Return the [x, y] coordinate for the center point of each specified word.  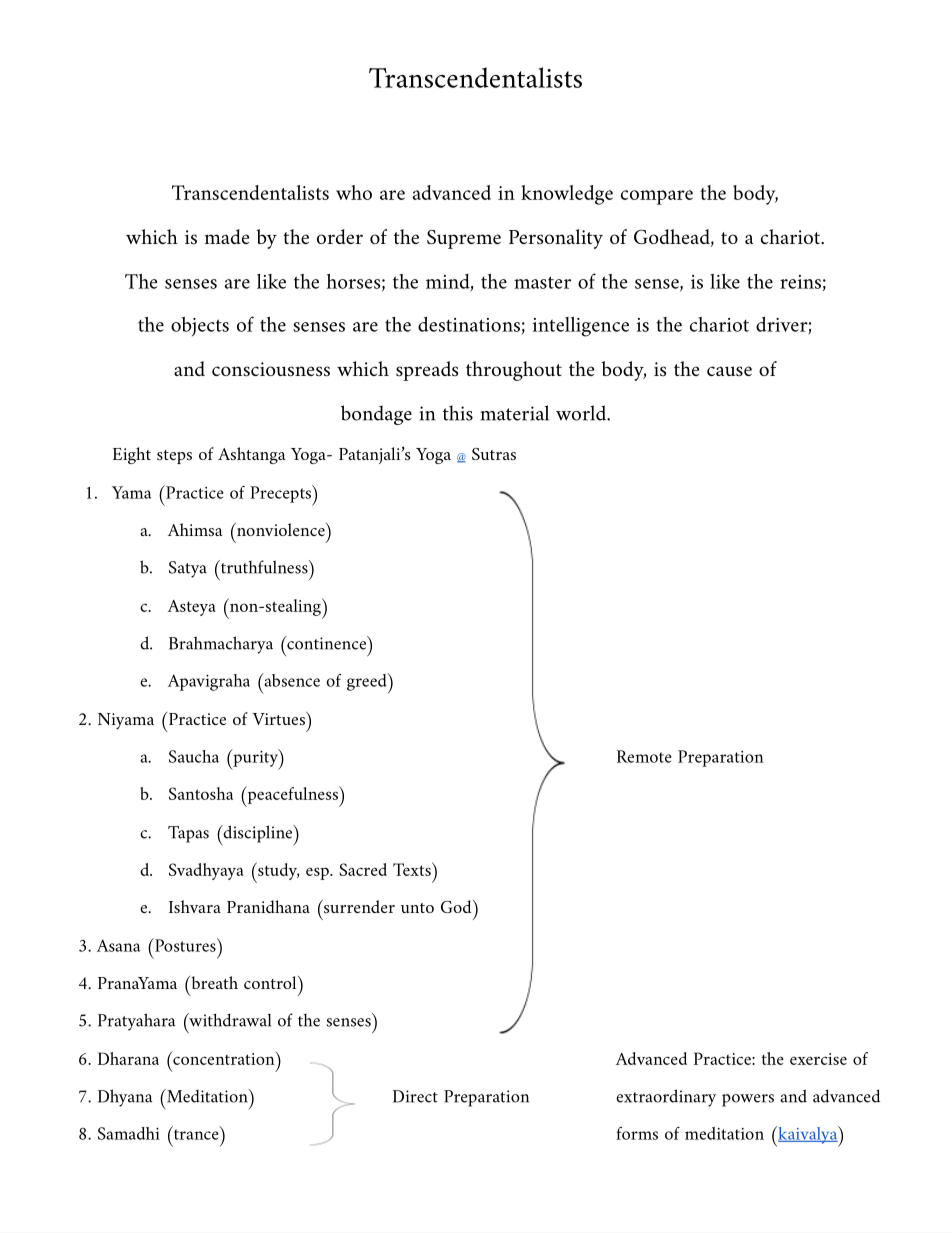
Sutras [494, 454]
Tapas [188, 834]
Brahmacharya [221, 645]
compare [657, 197]
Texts [413, 869]
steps [174, 457]
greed [368, 683]
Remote [644, 756]
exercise [818, 1059]
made [227, 236]
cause [729, 371]
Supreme [464, 239]
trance [196, 1133]
